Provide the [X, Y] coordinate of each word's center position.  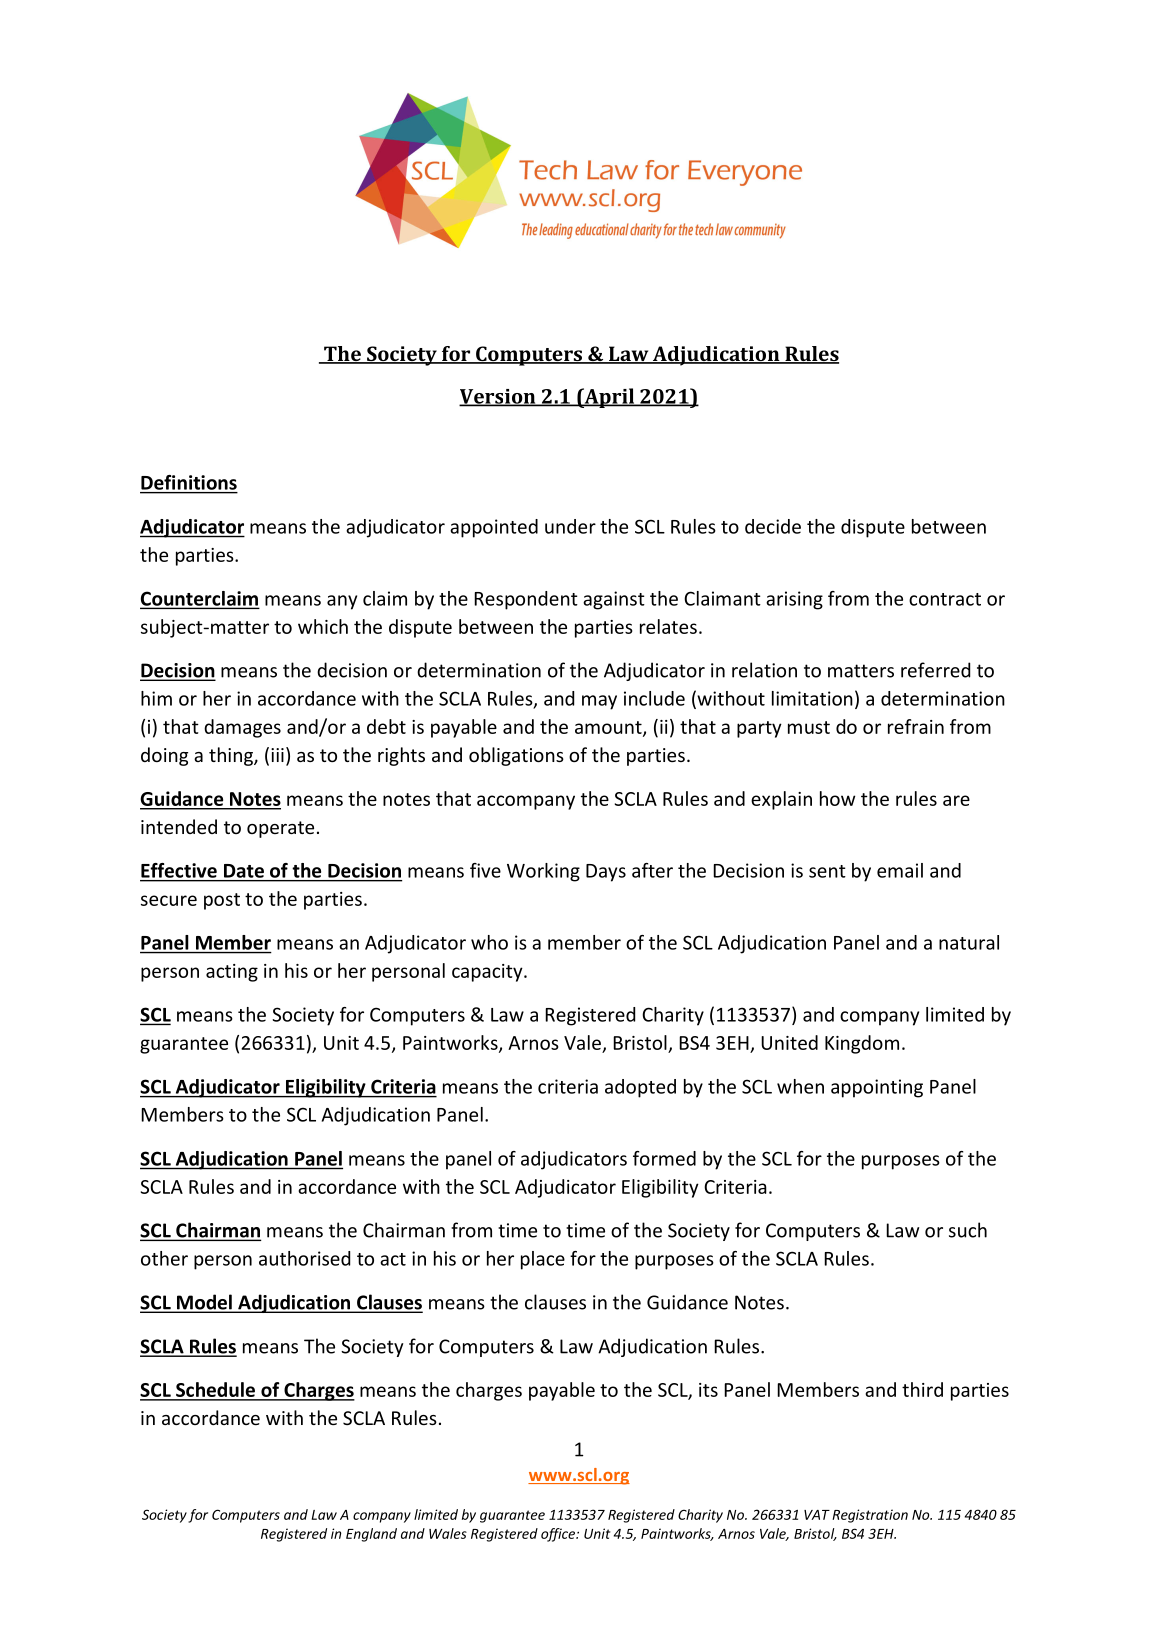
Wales [448, 1533]
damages [242, 728]
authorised [304, 1258]
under [570, 526]
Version [498, 397]
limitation [812, 698]
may [599, 702]
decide [773, 526]
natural [969, 942]
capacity [488, 973]
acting [232, 973]
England [371, 1535]
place [543, 1260]
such [968, 1230]
